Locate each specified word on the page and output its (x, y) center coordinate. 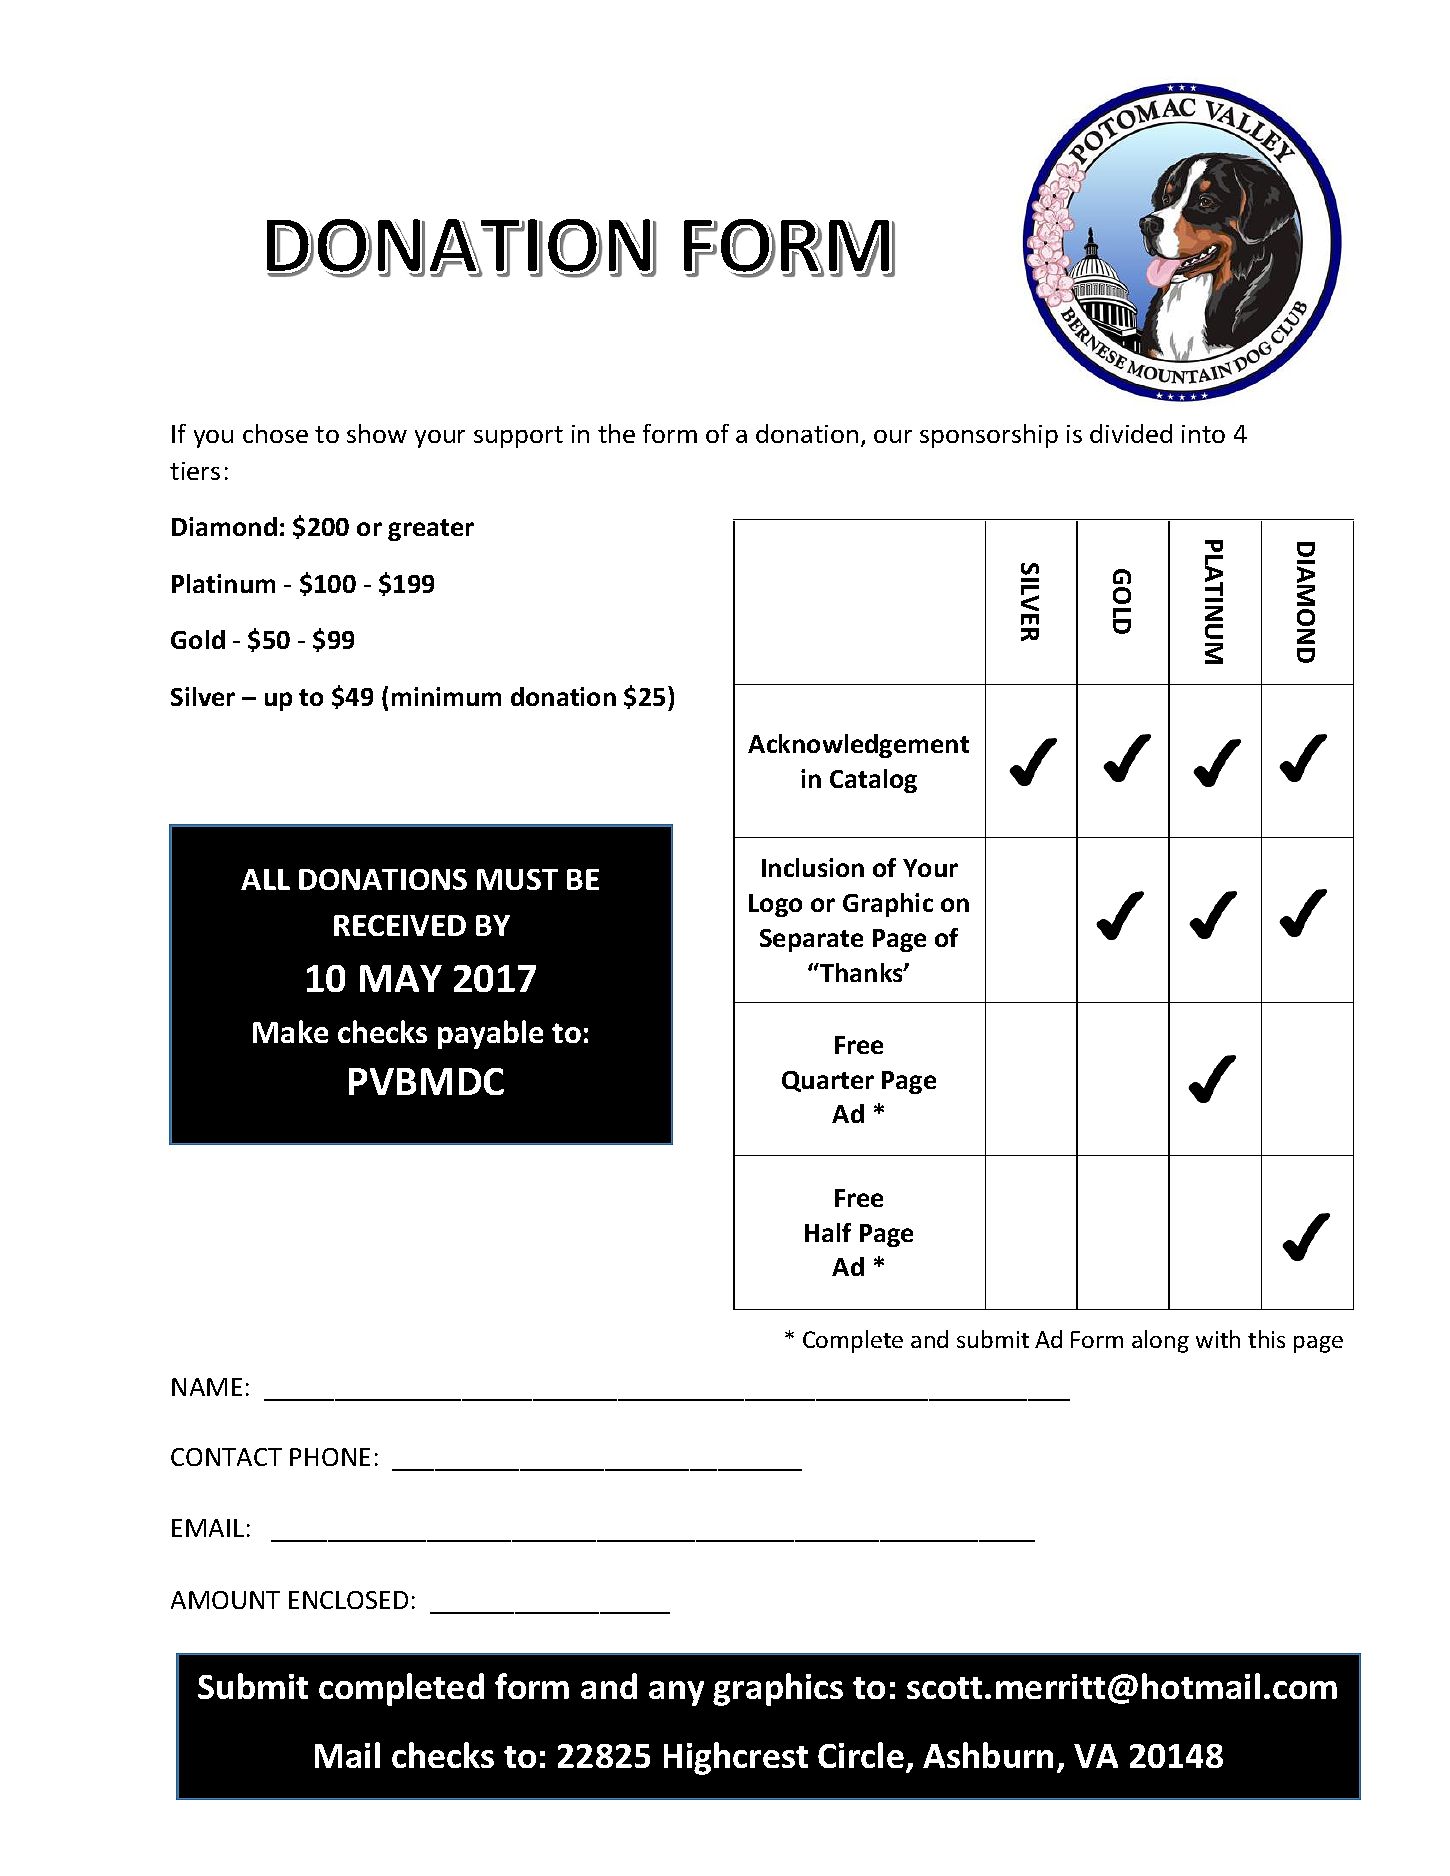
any (676, 1693)
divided (1131, 433)
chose (275, 433)
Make (290, 1031)
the (616, 433)
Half (828, 1232)
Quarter (828, 1081)
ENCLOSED (348, 1600)
